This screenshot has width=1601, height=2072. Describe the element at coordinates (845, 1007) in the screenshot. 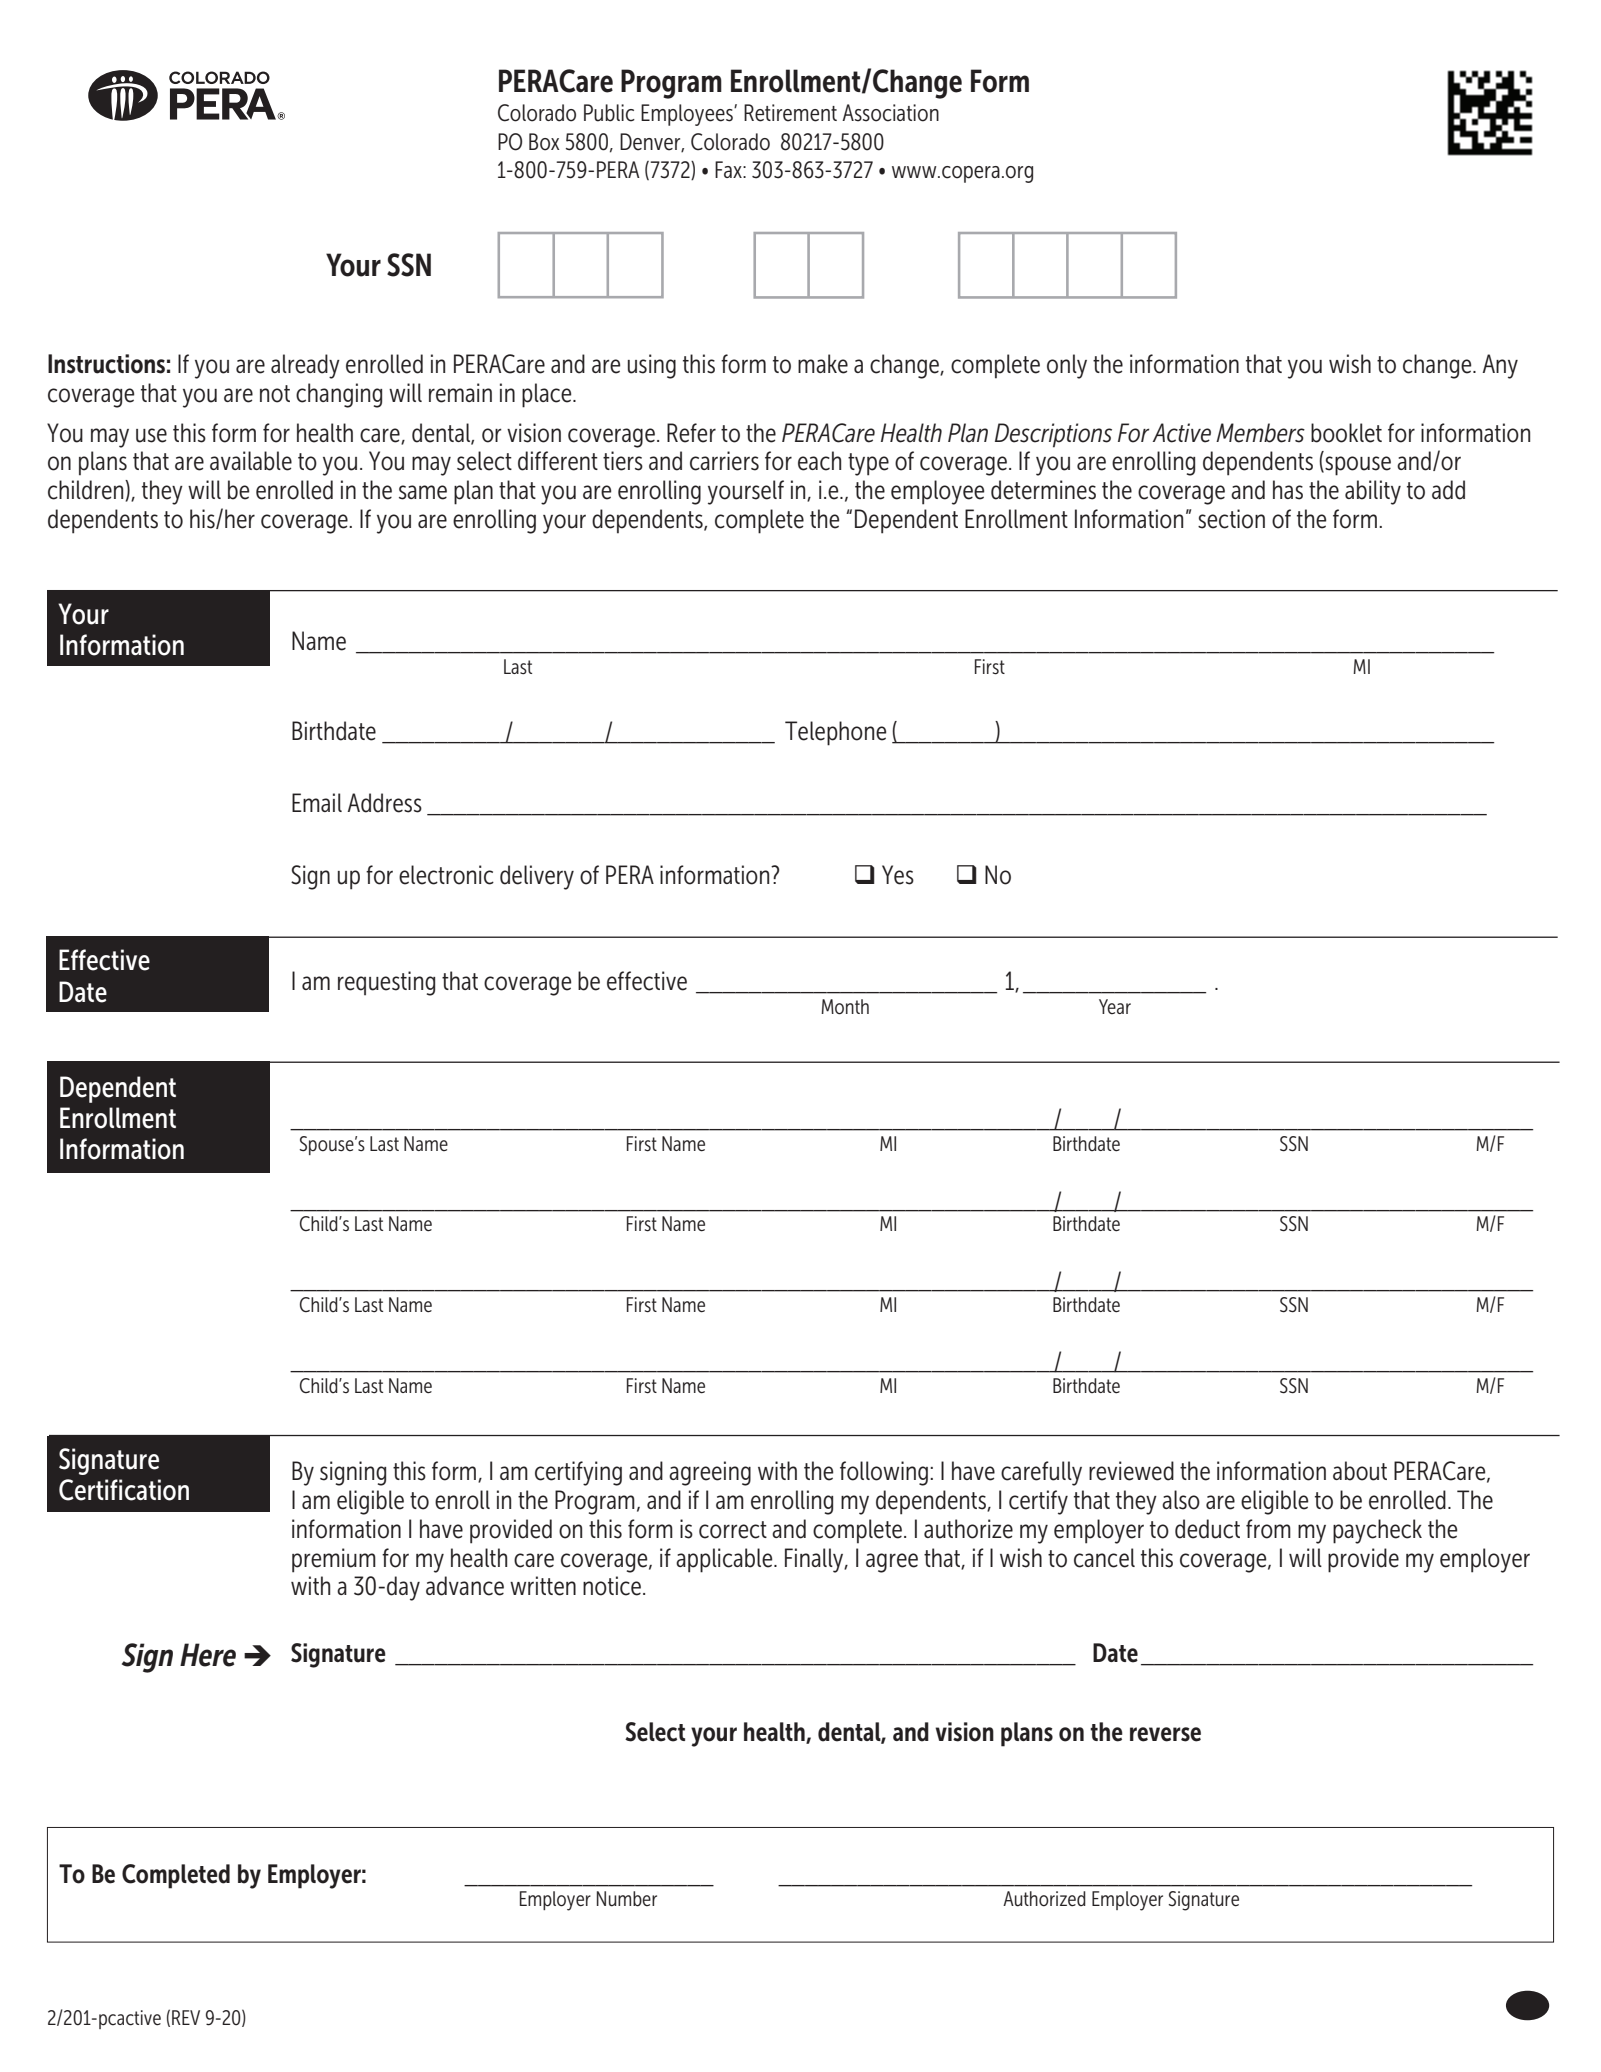

I see `Month` at that location.
